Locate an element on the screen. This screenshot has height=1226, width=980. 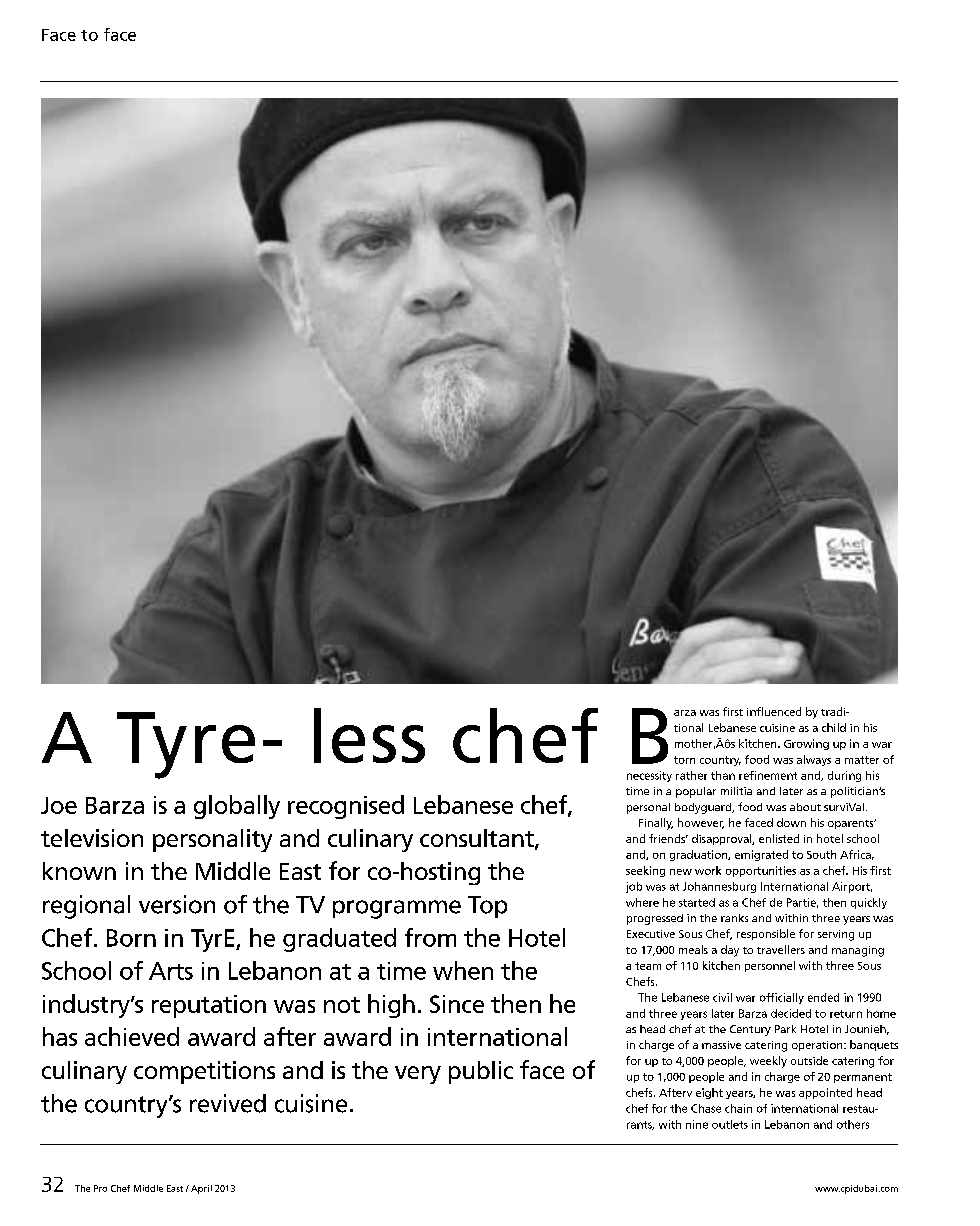
globally is located at coordinates (237, 807).
